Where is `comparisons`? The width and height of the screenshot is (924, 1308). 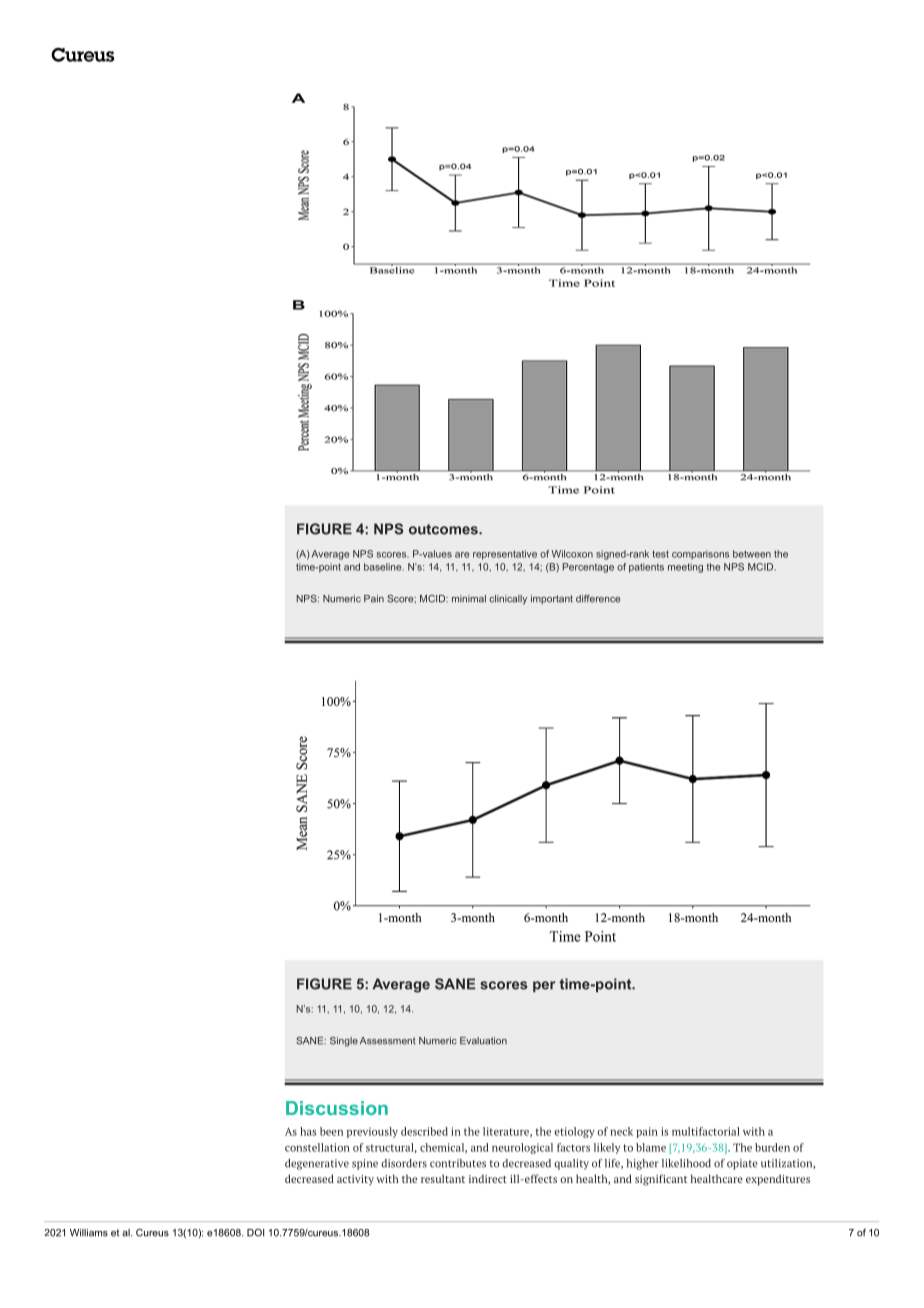 comparisons is located at coordinates (700, 555).
